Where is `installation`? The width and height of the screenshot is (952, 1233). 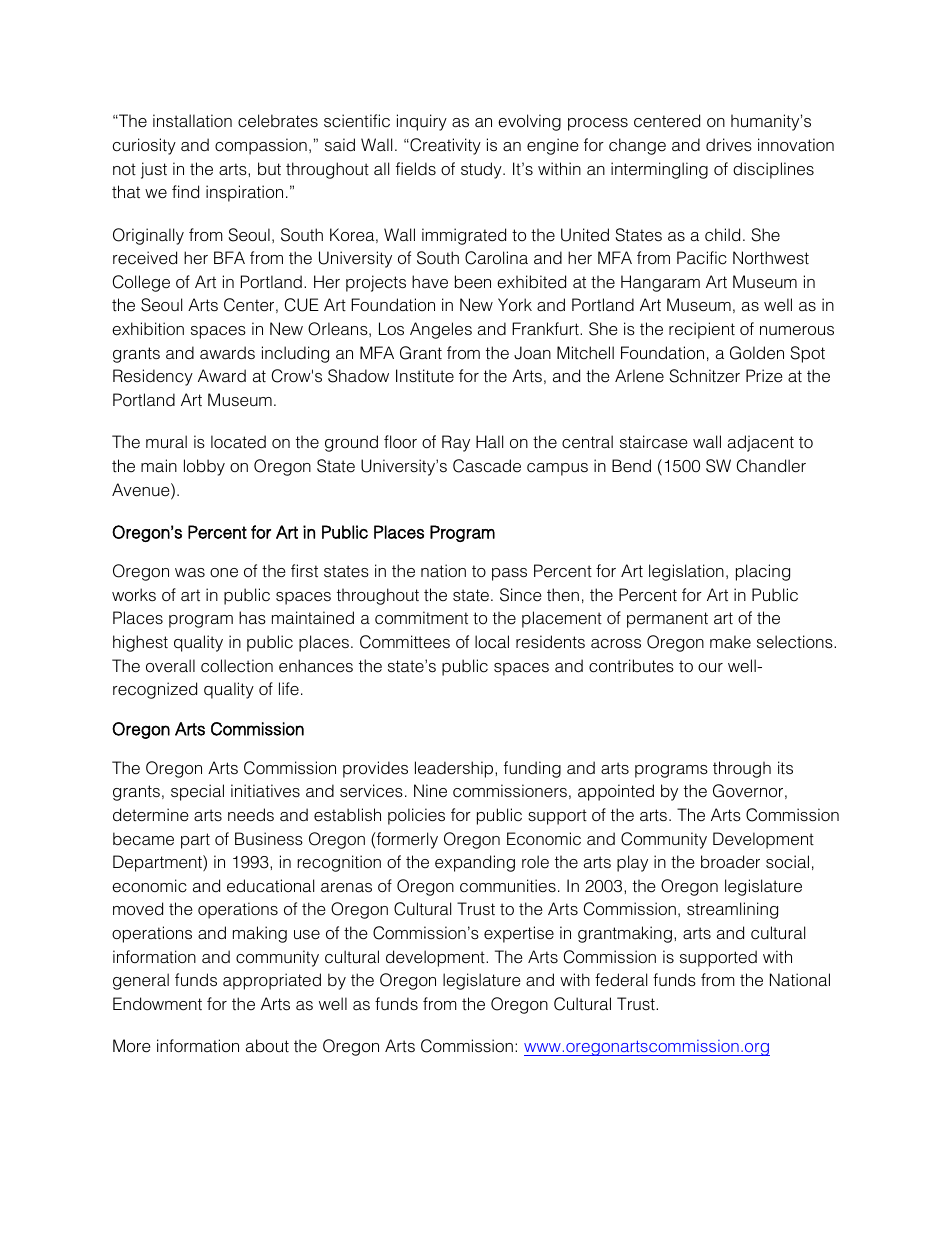
installation is located at coordinates (192, 121).
